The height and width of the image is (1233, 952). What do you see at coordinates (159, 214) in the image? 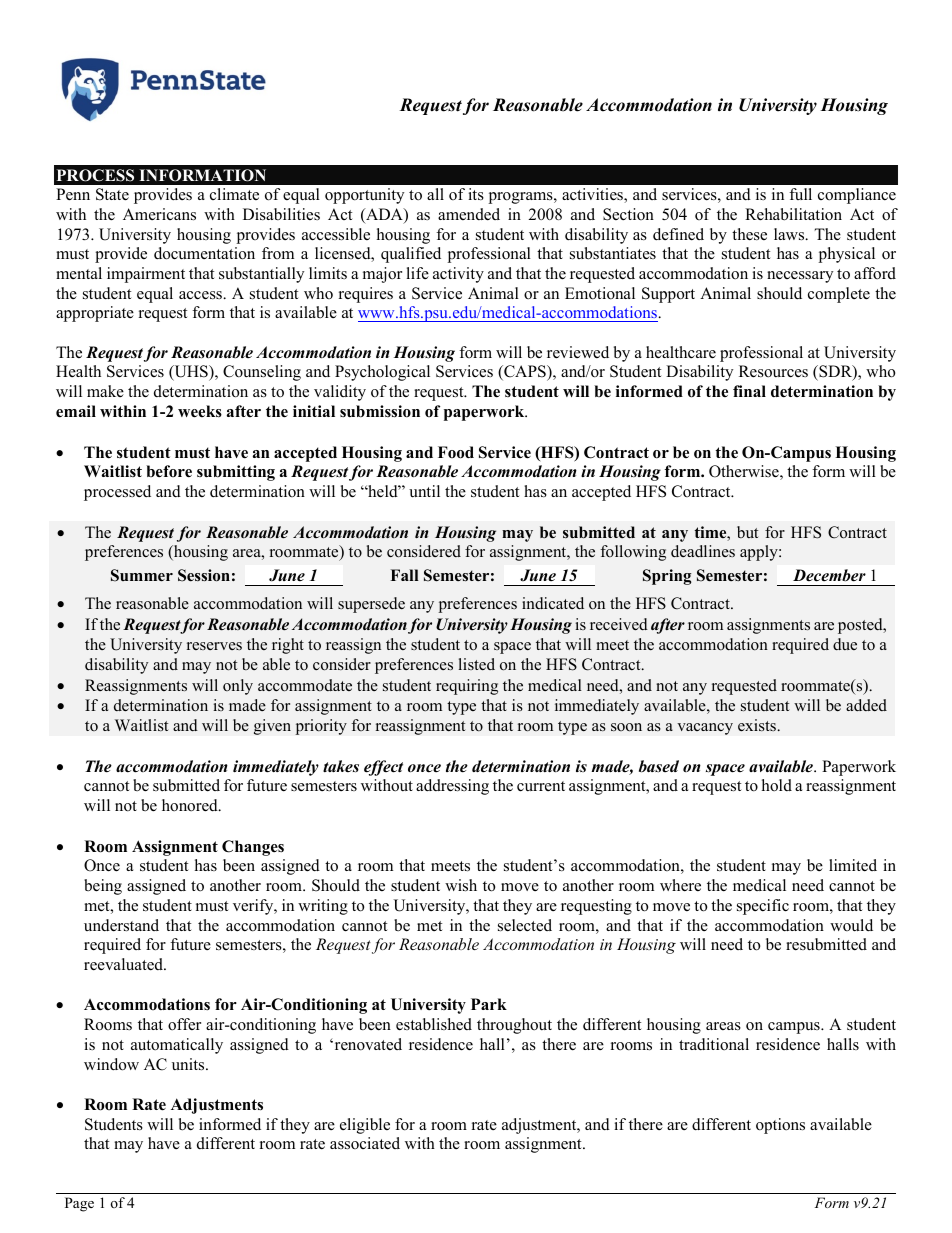
I see `Americans` at bounding box center [159, 214].
